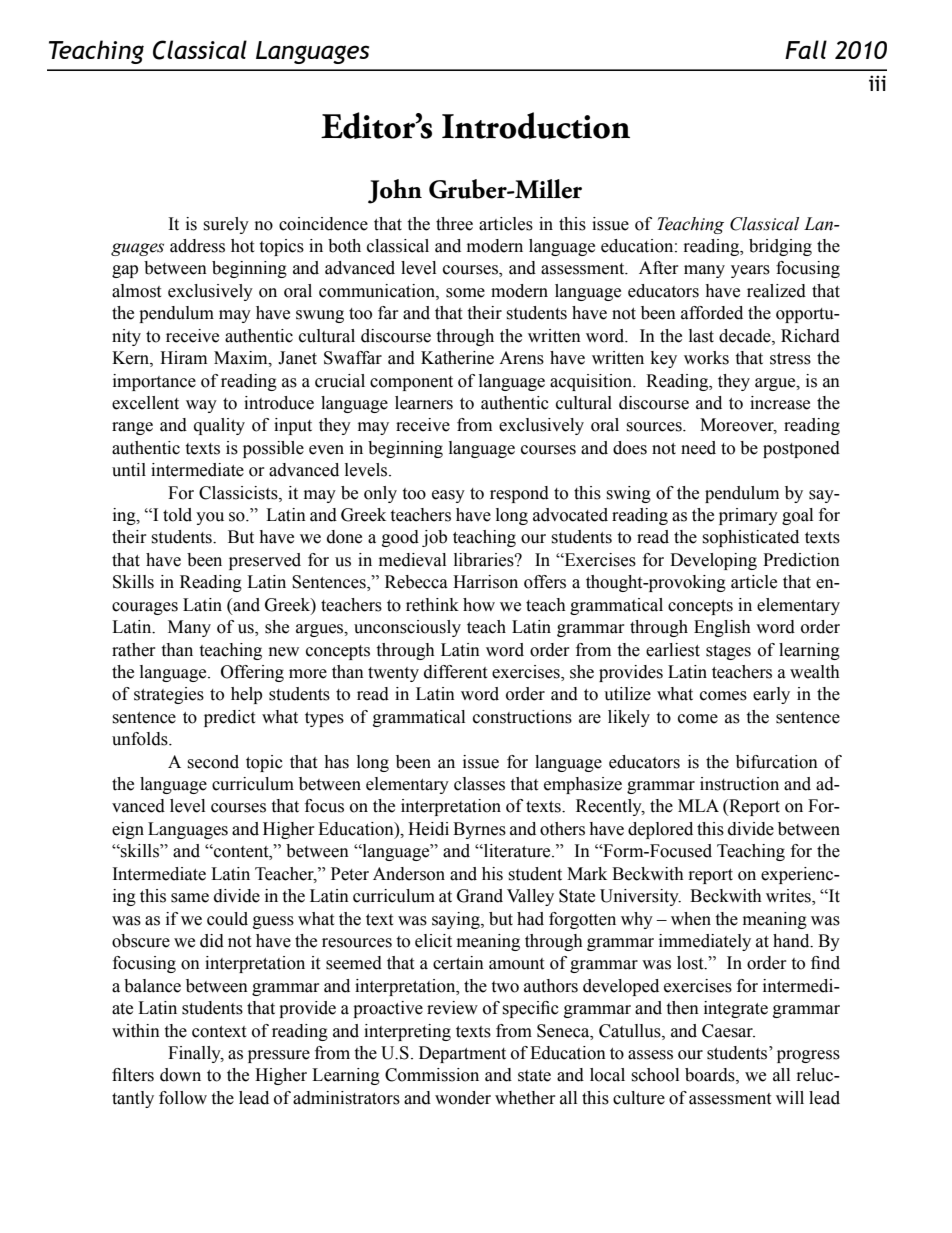  Describe the element at coordinates (536, 125) in the document. I see `Introduction` at that location.
